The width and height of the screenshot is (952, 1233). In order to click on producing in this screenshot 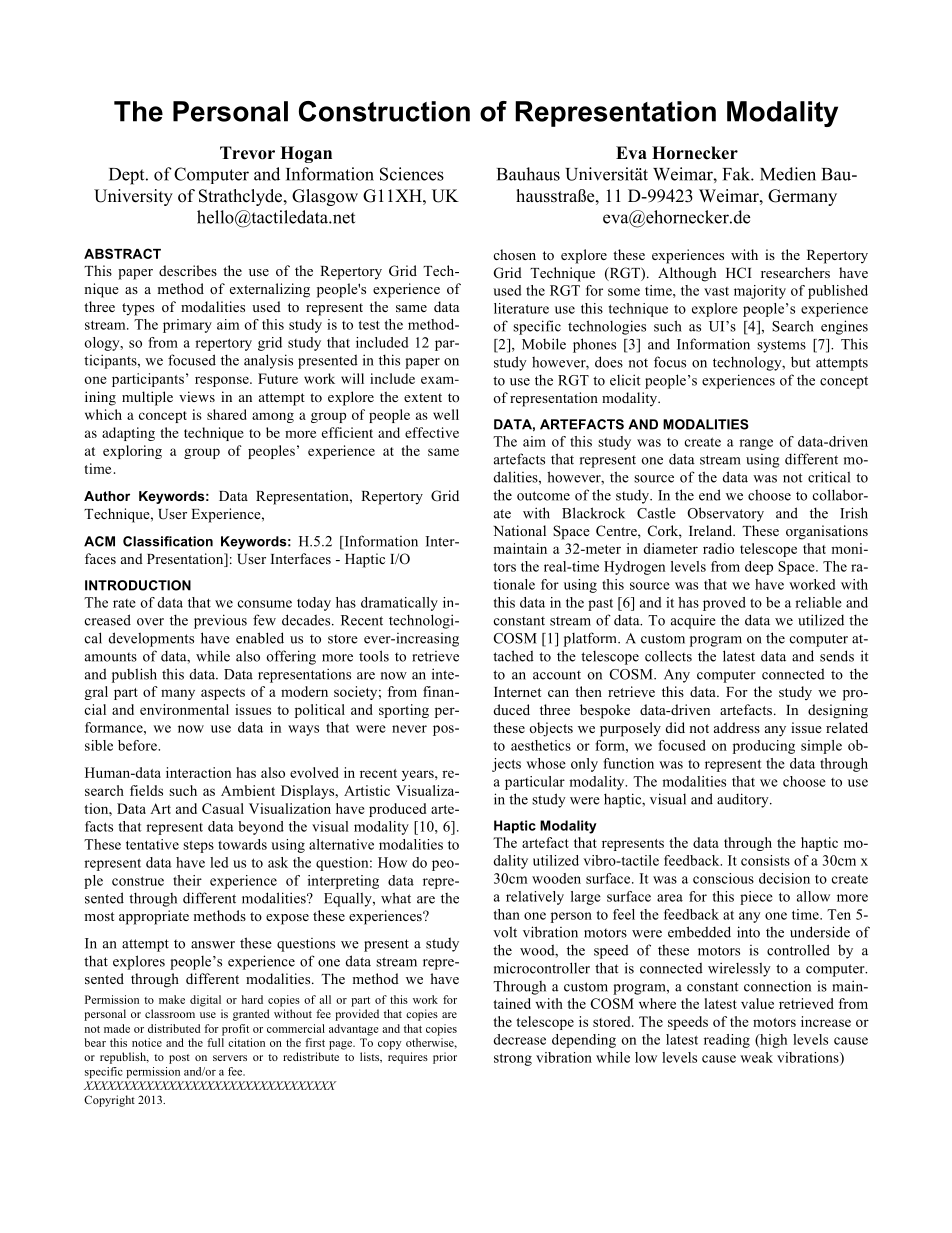, I will do `click(764, 747)`.
